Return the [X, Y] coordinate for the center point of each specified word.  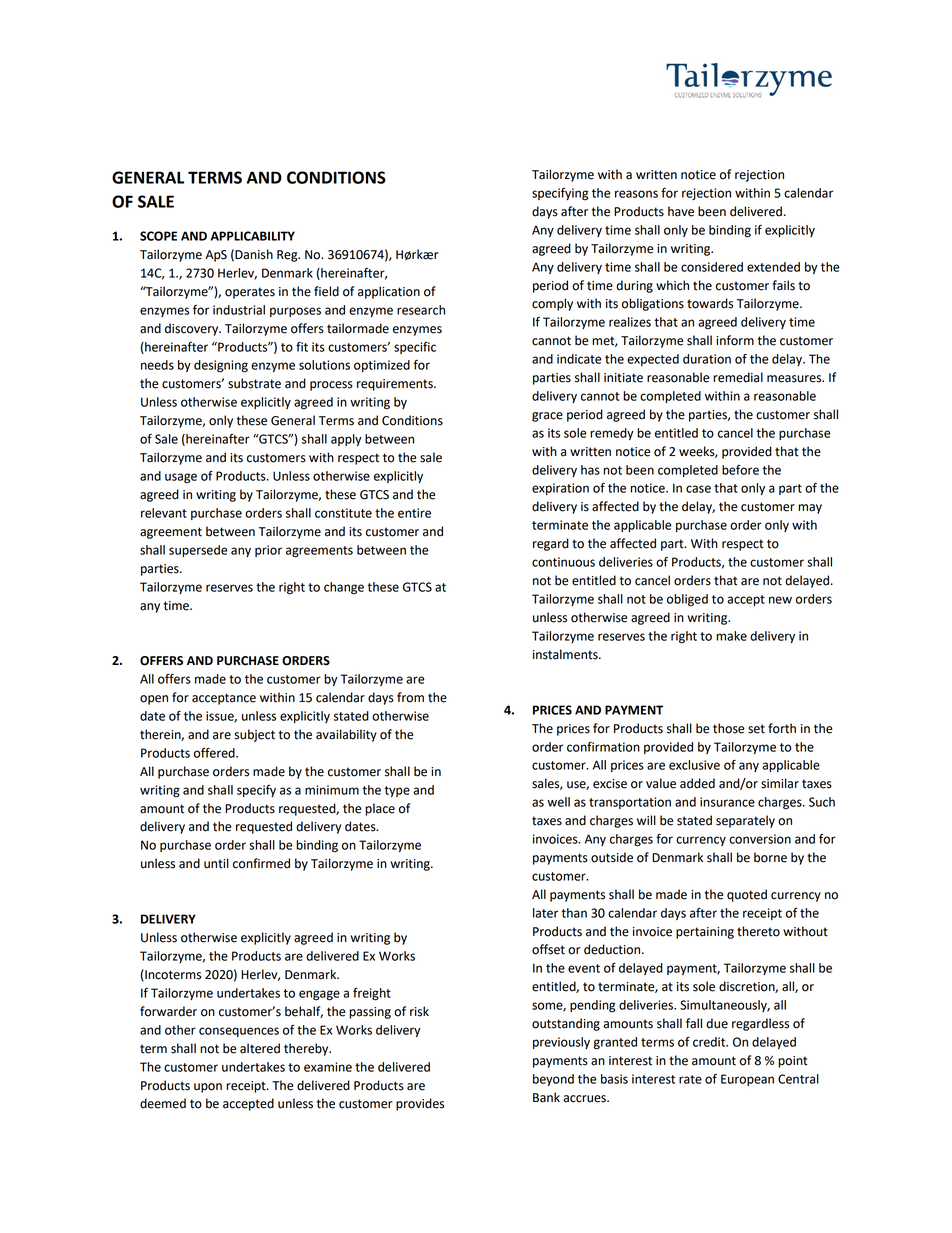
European [747, 1080]
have [681, 211]
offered [215, 753]
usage [181, 478]
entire [414, 513]
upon [208, 1088]
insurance [727, 802]
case [698, 489]
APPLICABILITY [252, 236]
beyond [553, 1080]
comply [552, 304]
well [558, 802]
